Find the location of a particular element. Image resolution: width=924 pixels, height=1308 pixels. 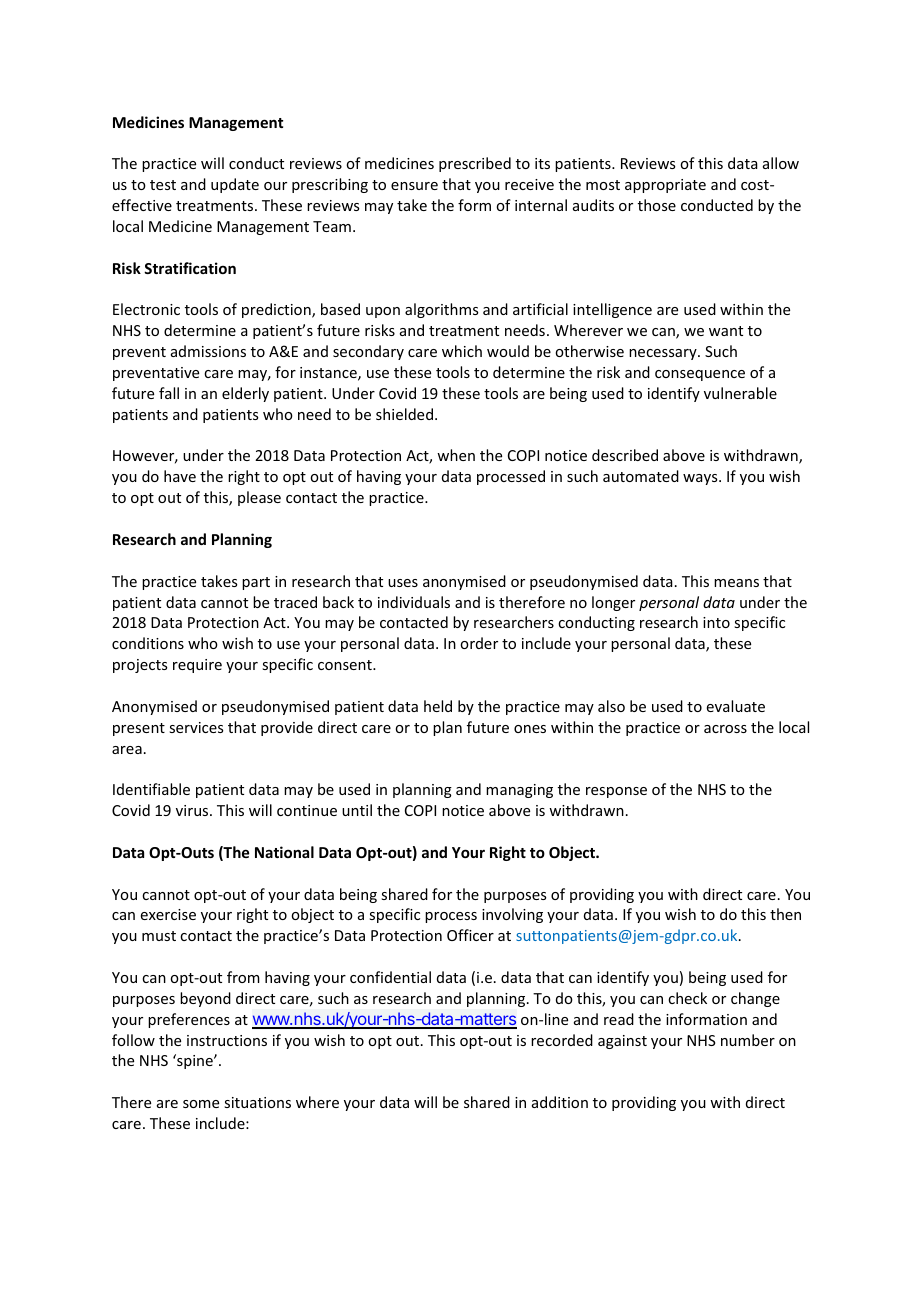

prescribed is located at coordinates (475, 164).
